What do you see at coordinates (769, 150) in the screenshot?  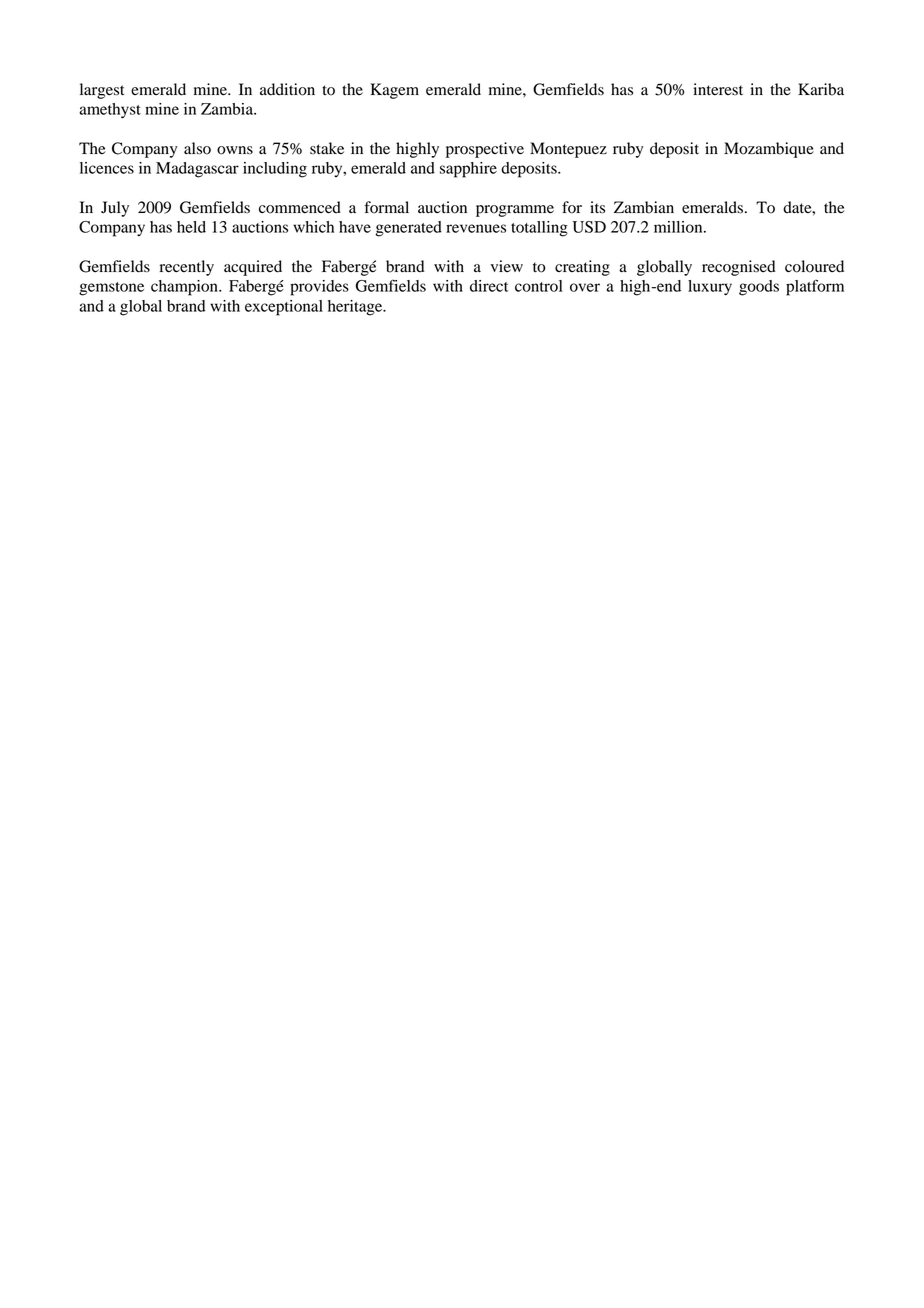 I see `Mozambique` at bounding box center [769, 150].
